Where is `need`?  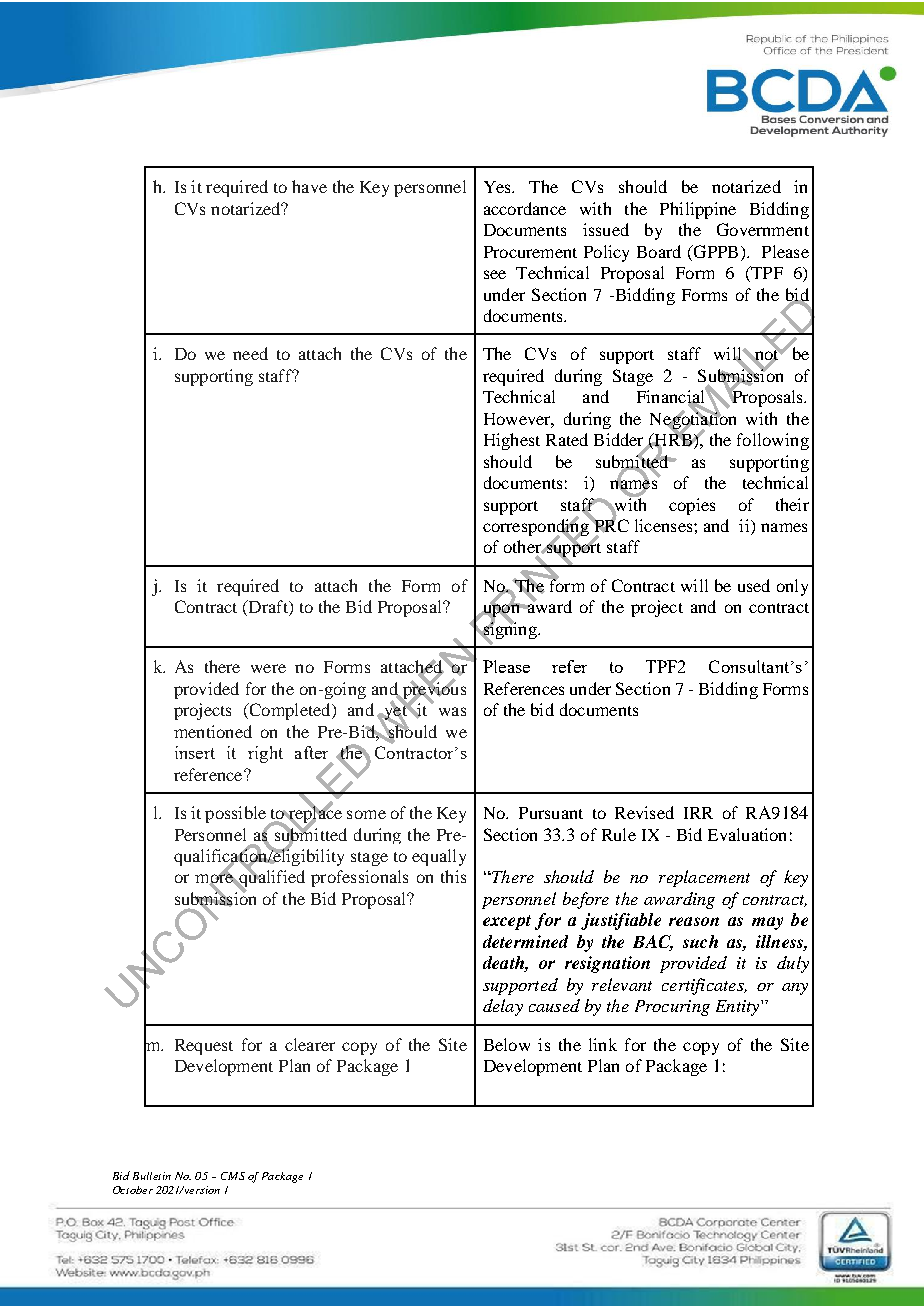 need is located at coordinates (250, 353).
